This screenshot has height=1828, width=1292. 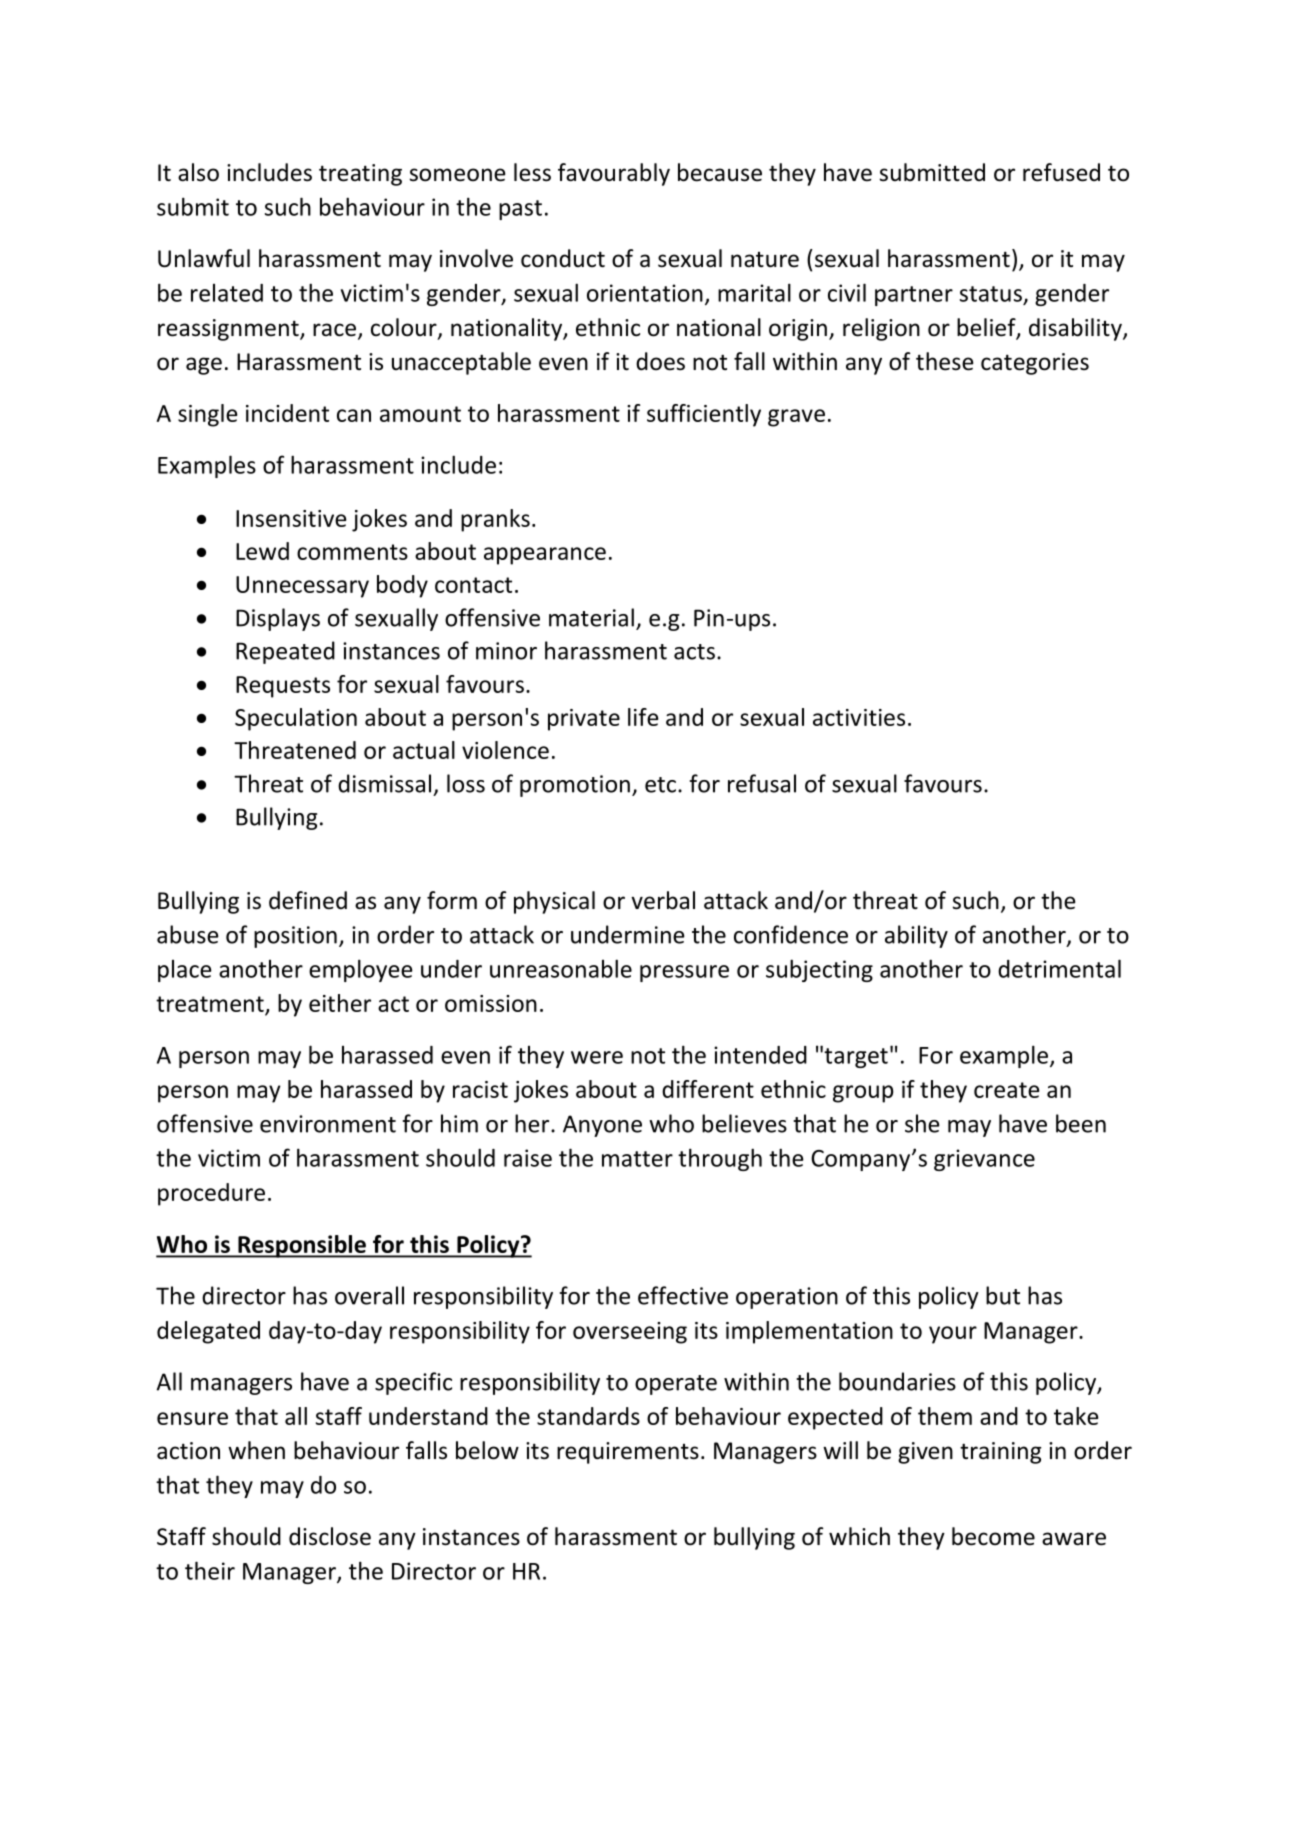 I want to click on disclose, so click(x=330, y=1536).
